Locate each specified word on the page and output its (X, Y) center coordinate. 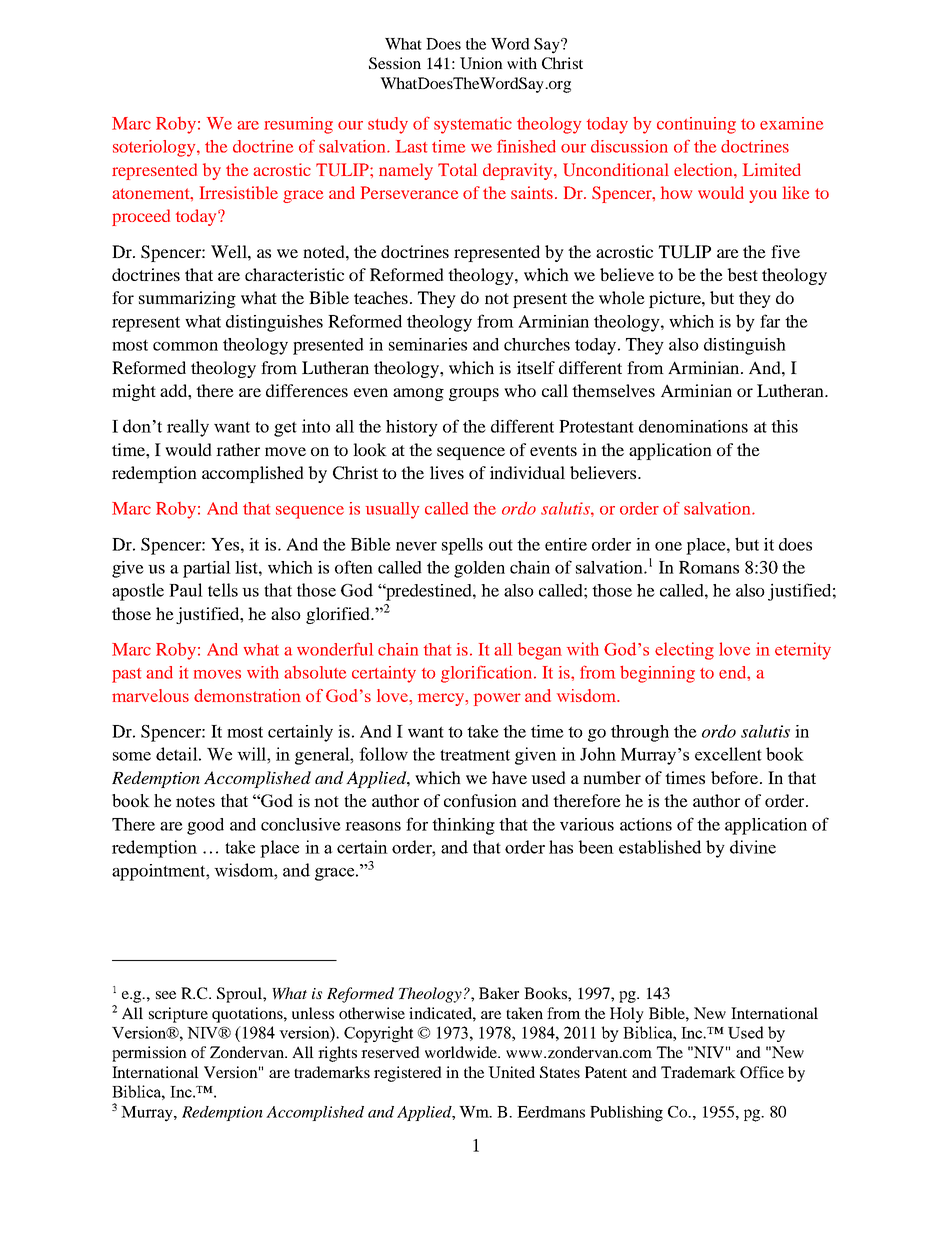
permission (149, 1054)
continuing (696, 125)
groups (474, 394)
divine (753, 847)
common (185, 346)
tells (223, 590)
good (205, 826)
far (770, 321)
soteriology (155, 148)
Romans (709, 567)
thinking (463, 826)
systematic (473, 125)
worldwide (462, 1052)
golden (479, 569)
